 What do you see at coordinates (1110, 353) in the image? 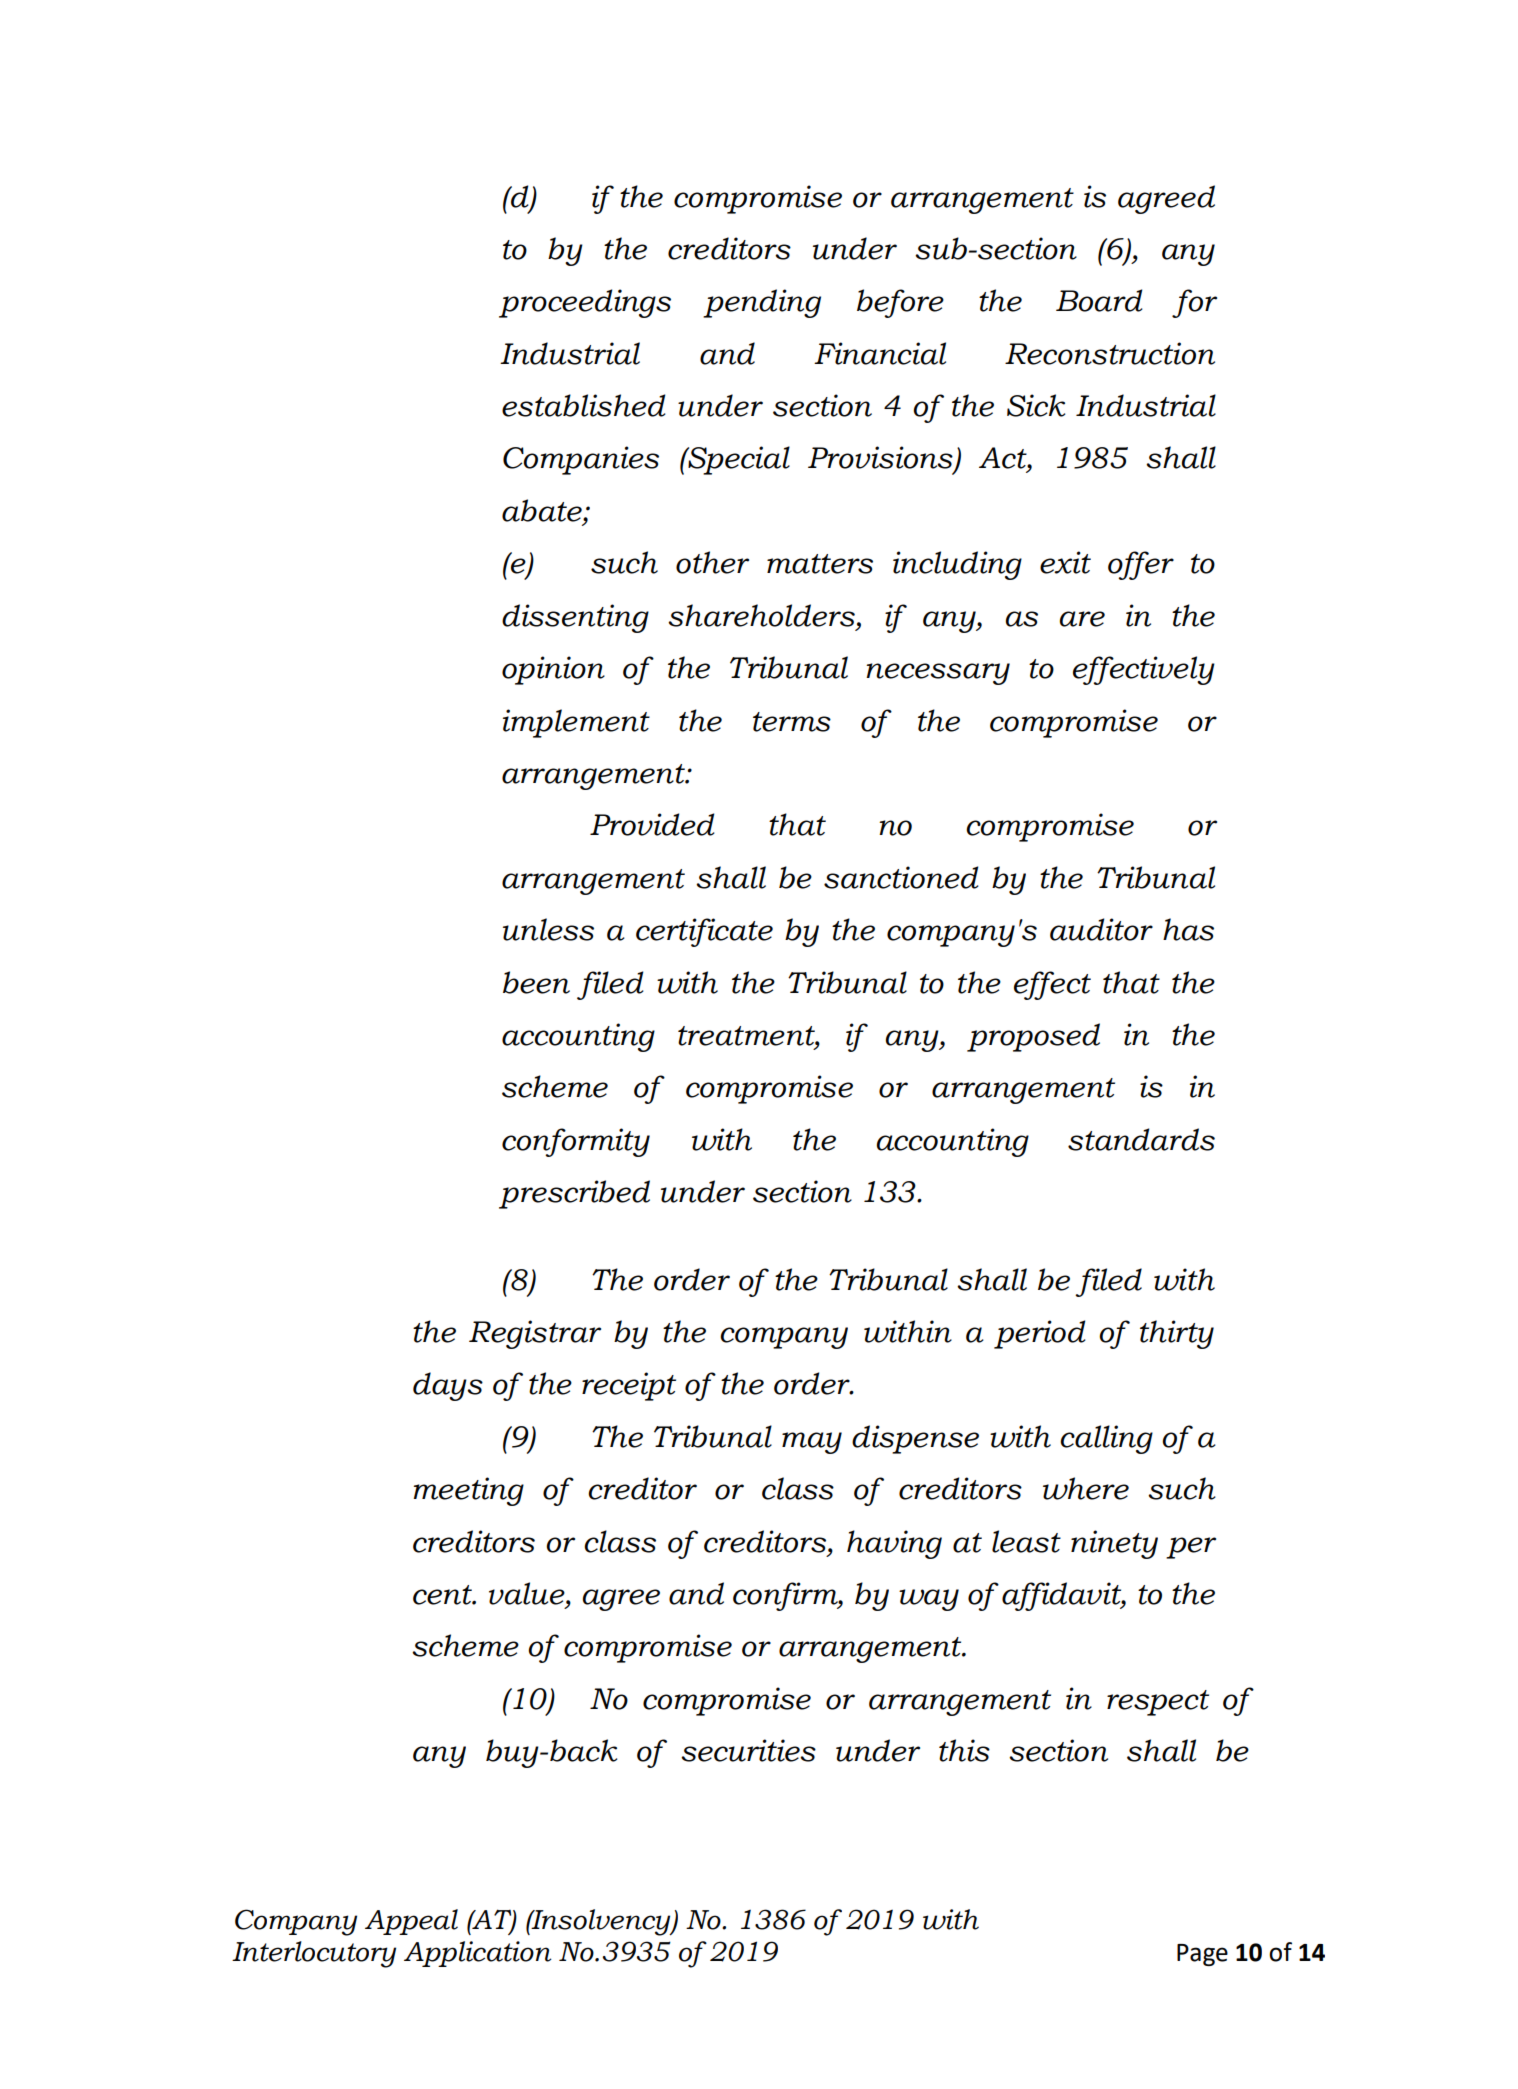
I see `Reconstruction` at bounding box center [1110, 353].
